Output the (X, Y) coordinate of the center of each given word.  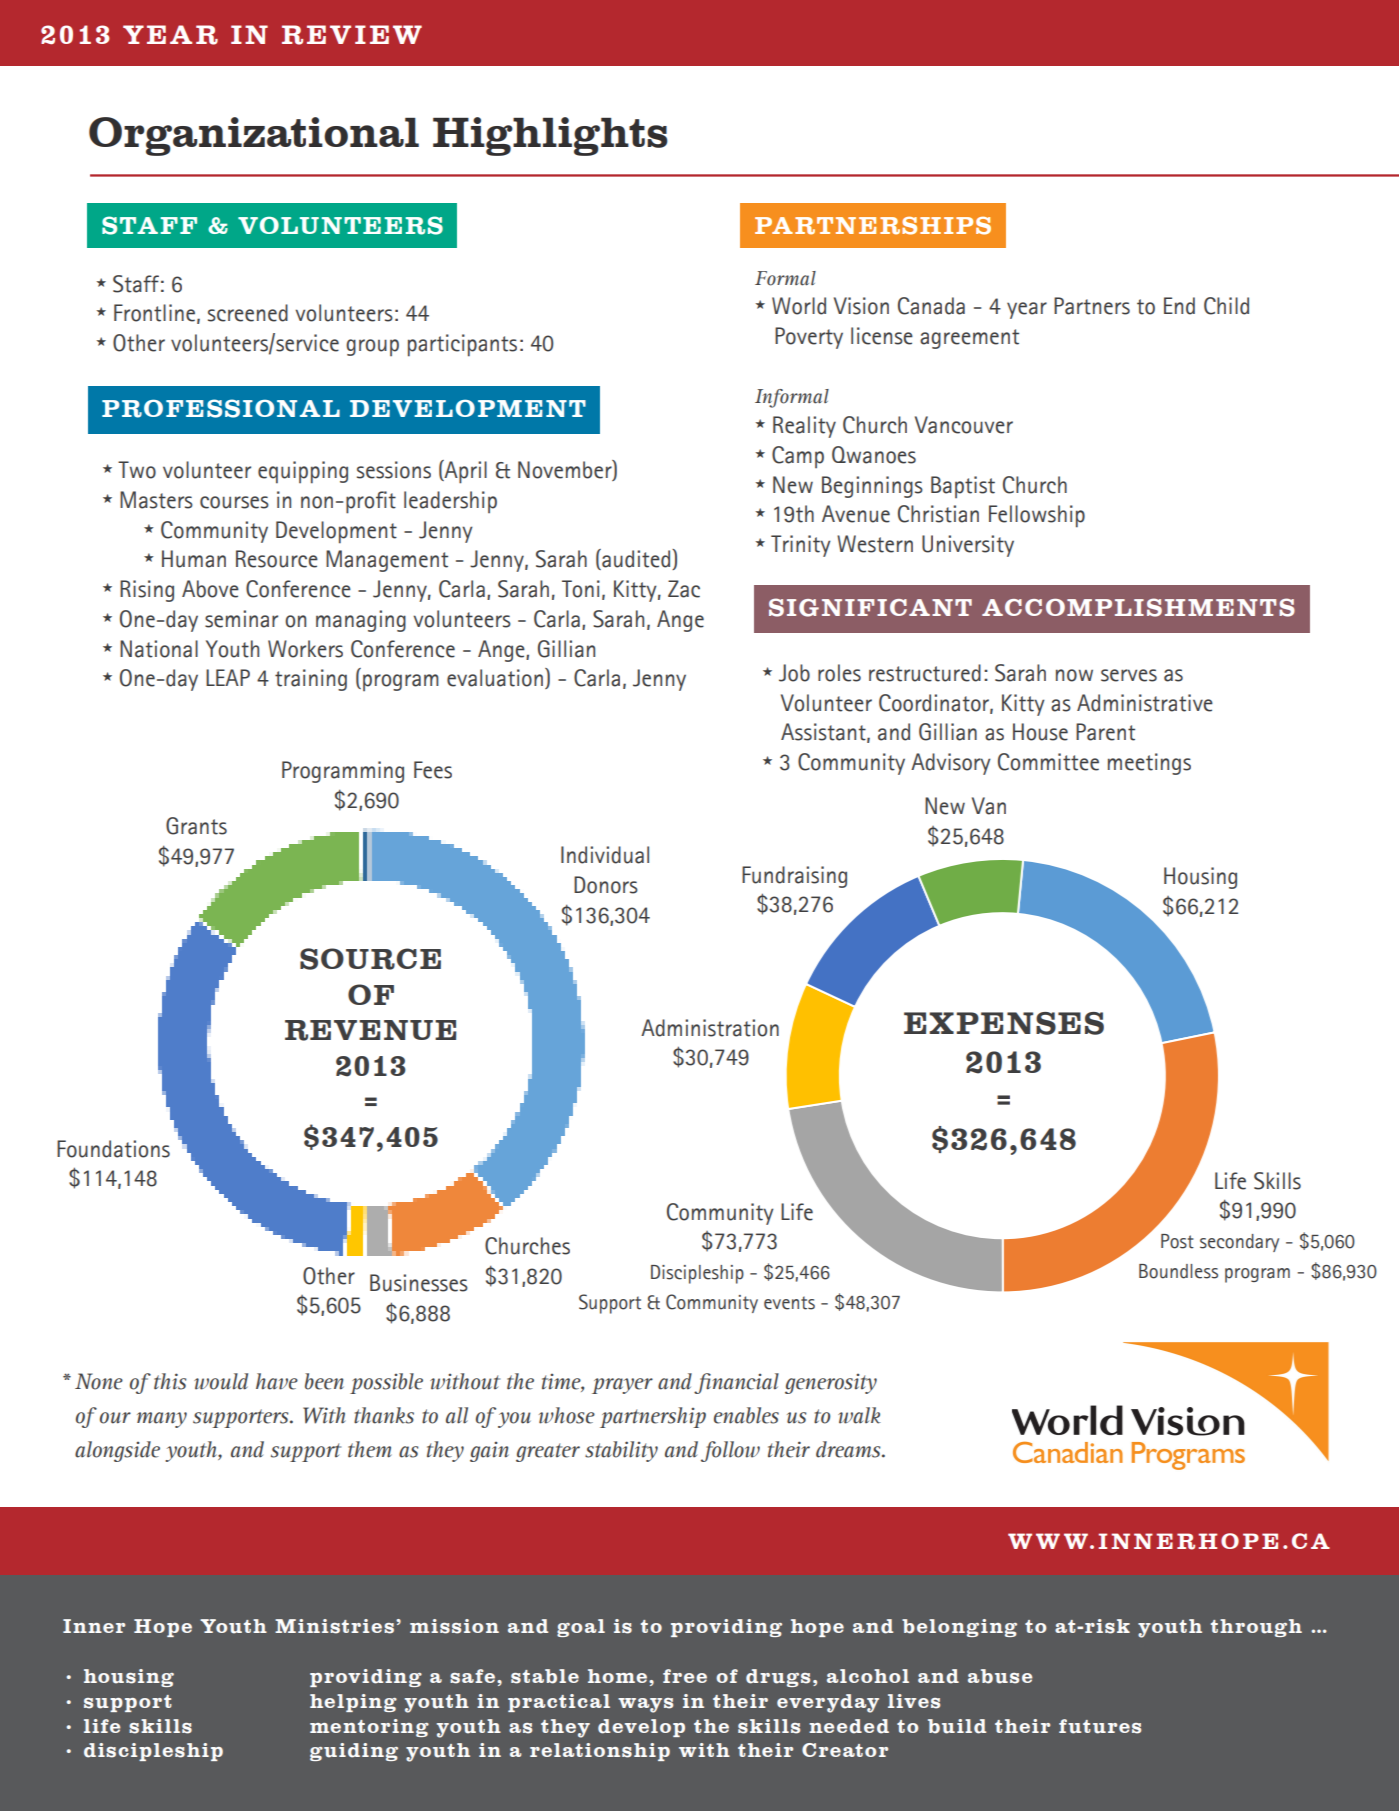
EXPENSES (1004, 1023)
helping (353, 1703)
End (1179, 306)
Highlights (550, 136)
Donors (606, 885)
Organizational (254, 136)
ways (645, 1705)
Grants (196, 826)
